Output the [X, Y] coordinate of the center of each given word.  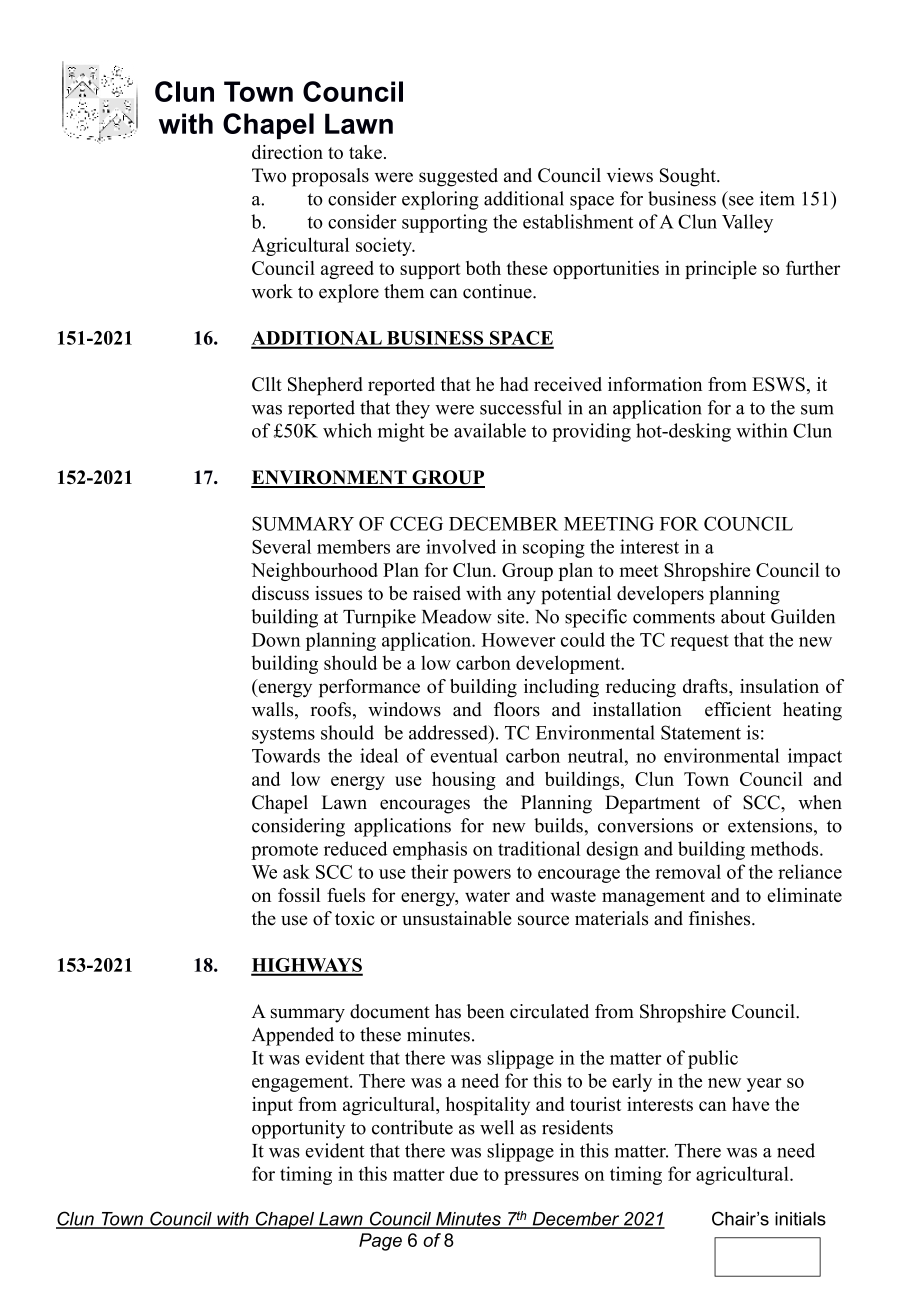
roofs [331, 709]
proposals [330, 177]
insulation [779, 686]
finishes [721, 918]
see [741, 201]
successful [521, 407]
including [561, 688]
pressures [541, 1178]
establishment [578, 221]
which [347, 430]
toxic [355, 918]
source [543, 920]
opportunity [298, 1129]
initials [800, 1218]
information [655, 384]
